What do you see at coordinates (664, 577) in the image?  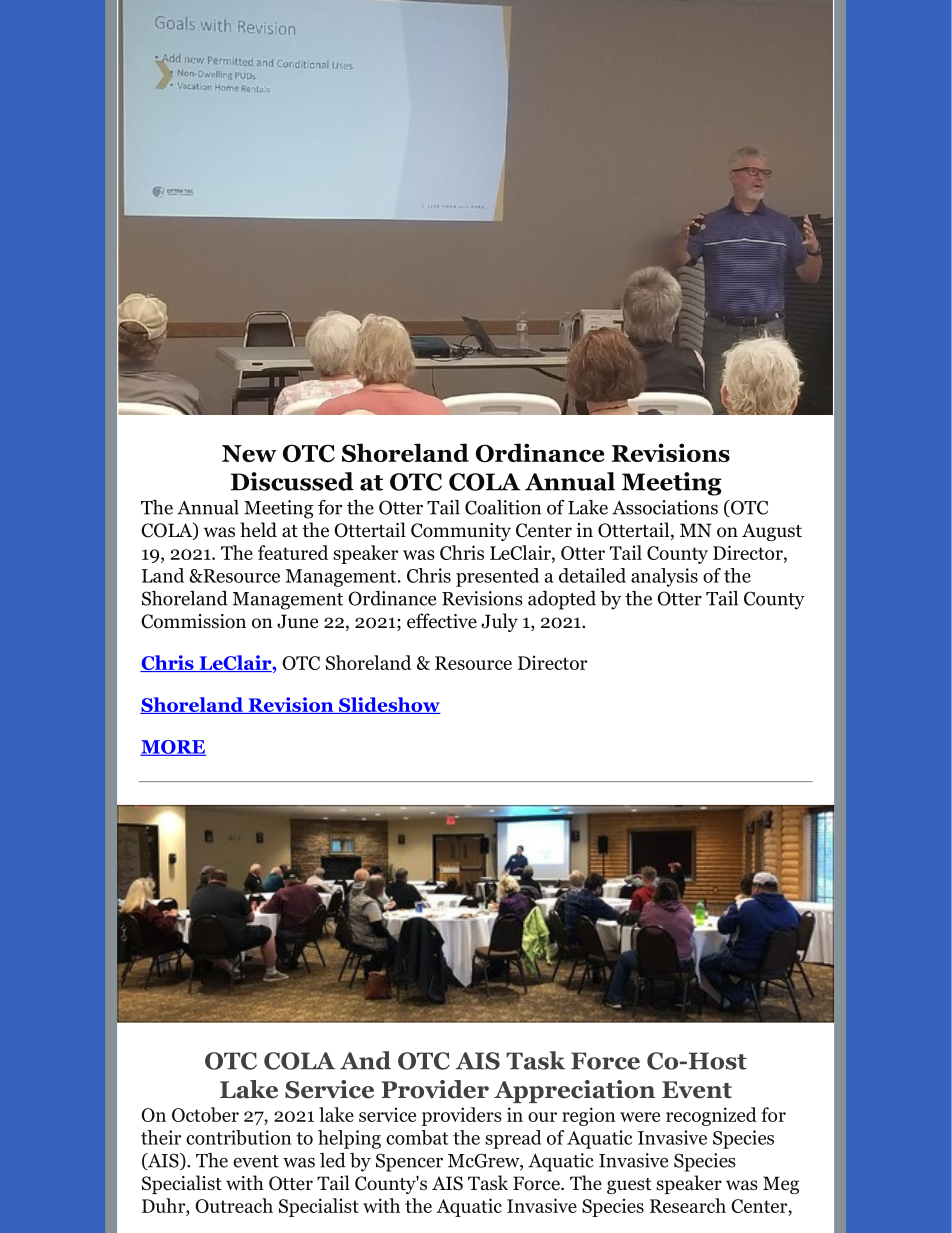 I see `analysis` at bounding box center [664, 577].
